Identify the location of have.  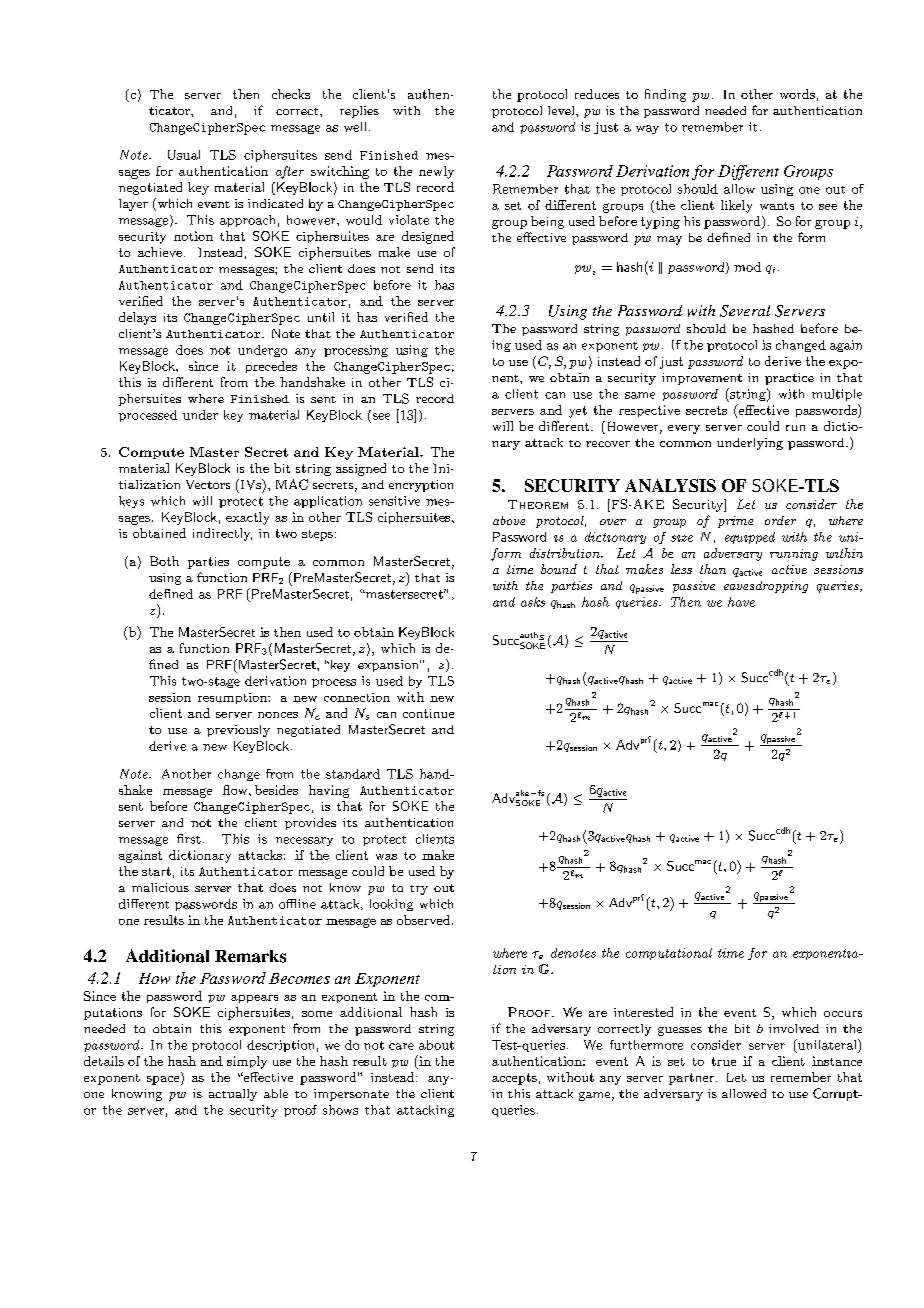
(741, 602).
